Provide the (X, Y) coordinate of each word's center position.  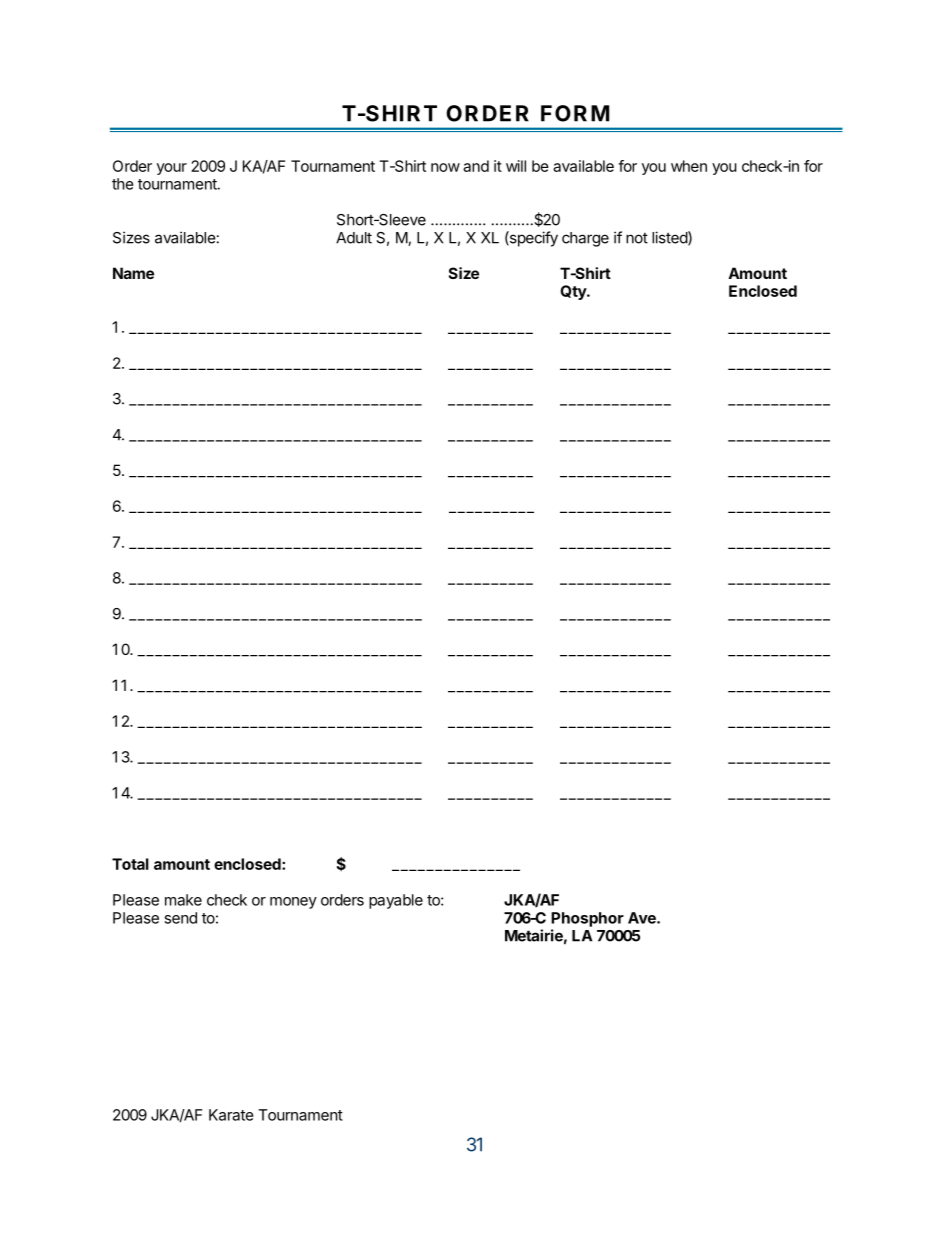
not (637, 238)
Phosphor (587, 919)
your (172, 169)
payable (396, 901)
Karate (231, 1115)
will (516, 166)
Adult (354, 238)
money (293, 903)
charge (585, 239)
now (445, 167)
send (180, 918)
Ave (643, 918)
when (689, 166)
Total (130, 864)
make (183, 900)
